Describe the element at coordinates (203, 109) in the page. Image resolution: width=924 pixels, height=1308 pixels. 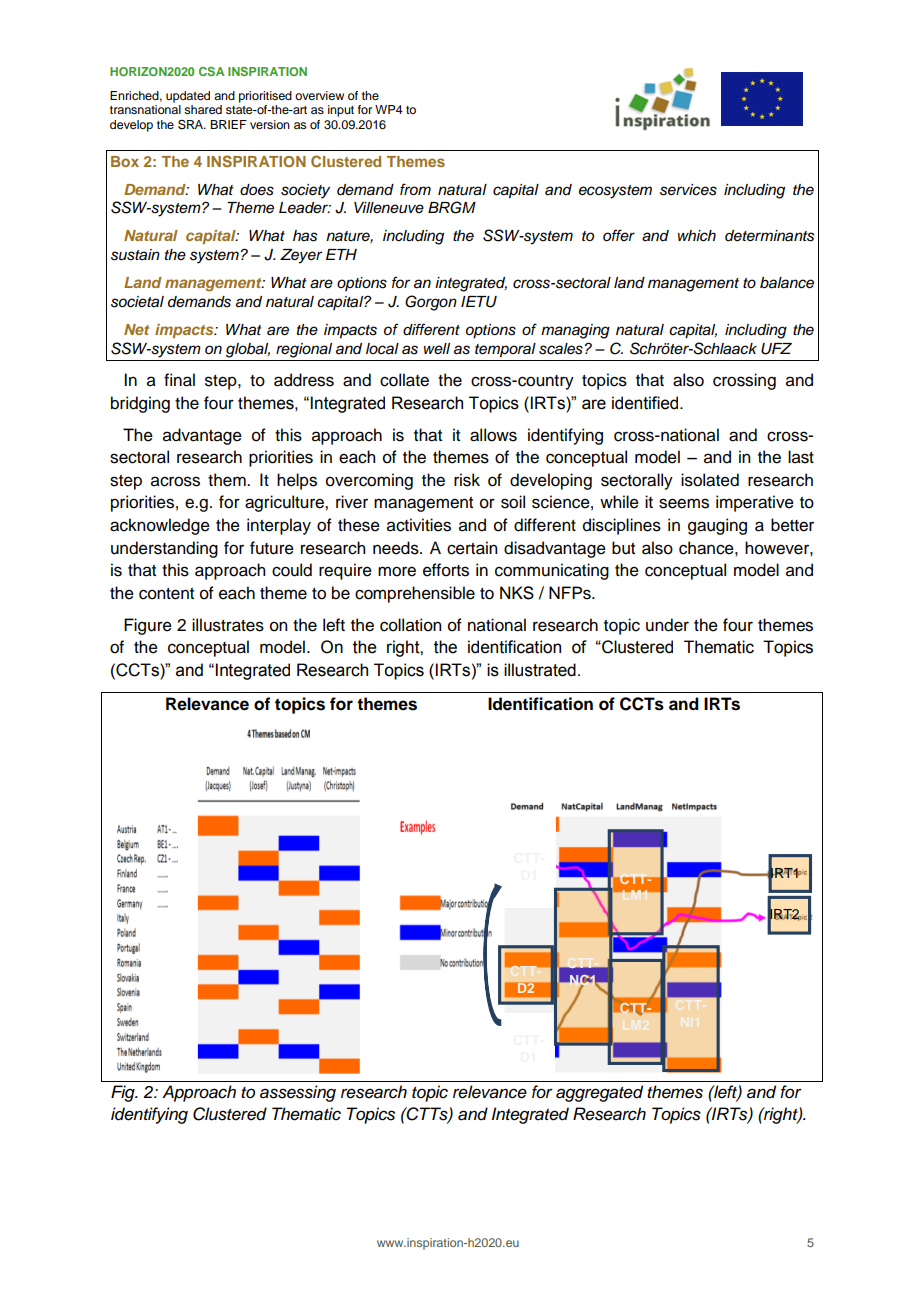
I see `shared` at that location.
